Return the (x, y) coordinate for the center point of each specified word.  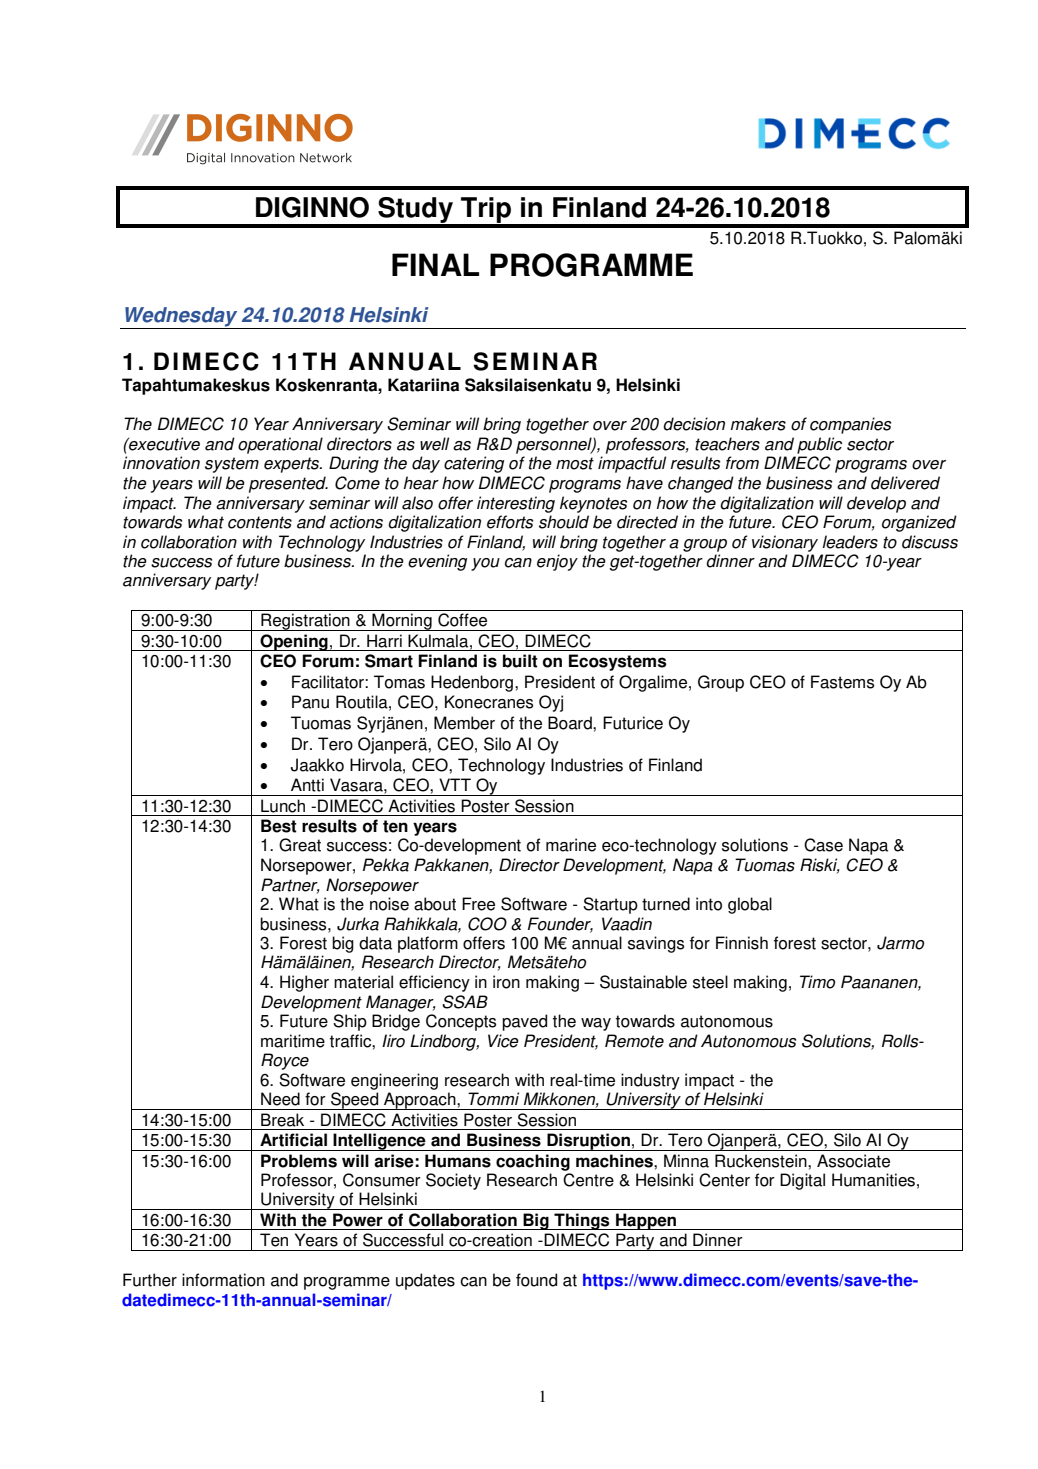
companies (850, 425)
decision (694, 424)
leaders (850, 542)
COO (487, 924)
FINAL (435, 264)
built (520, 661)
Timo (817, 982)
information (223, 1280)
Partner (290, 885)
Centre (588, 1180)
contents (260, 522)
